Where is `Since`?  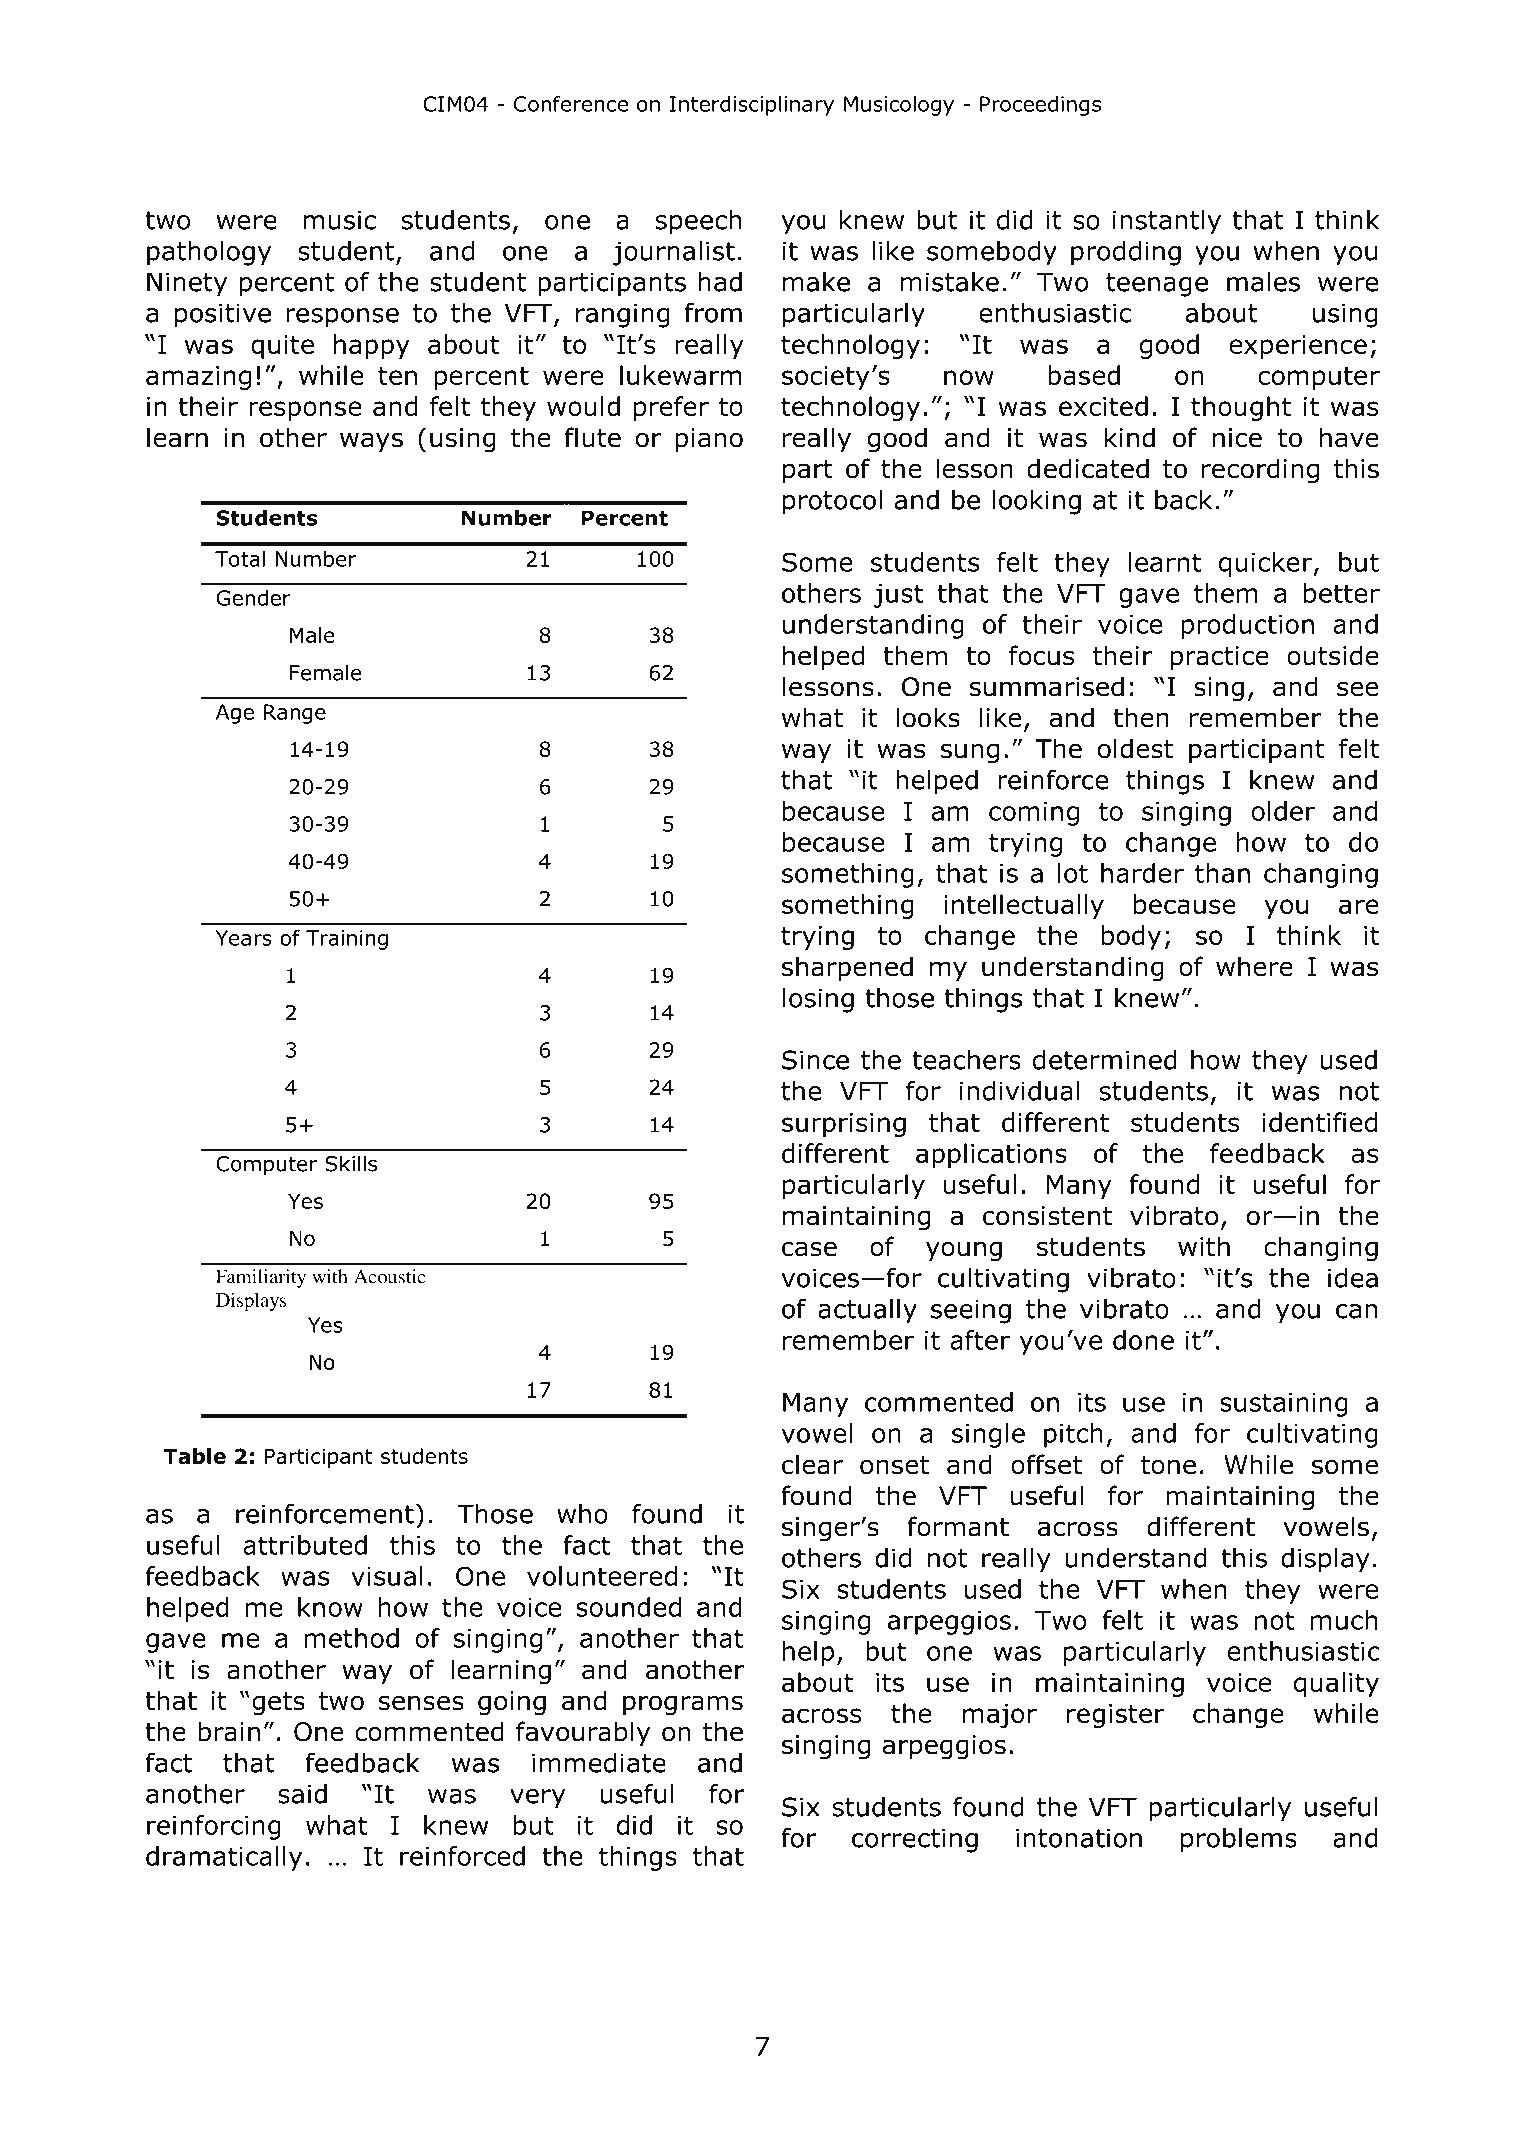 Since is located at coordinates (815, 1060).
